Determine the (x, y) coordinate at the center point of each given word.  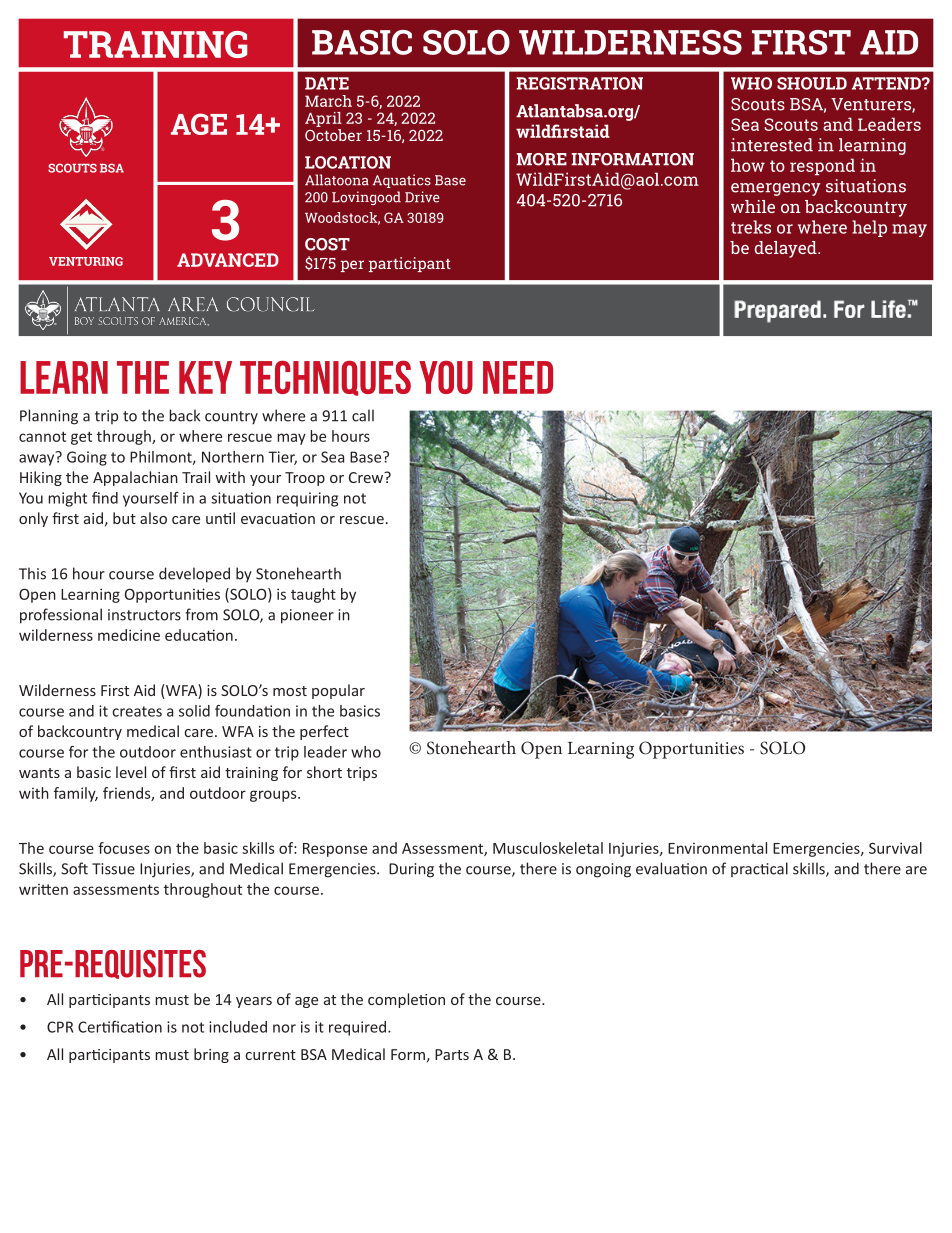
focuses (124, 848)
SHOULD (812, 83)
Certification (120, 1027)
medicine (129, 635)
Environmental (717, 848)
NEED (518, 377)
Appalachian (135, 478)
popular (338, 691)
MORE (541, 159)
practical (759, 869)
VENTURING (86, 261)
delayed (787, 249)
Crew (367, 477)
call (363, 415)
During (411, 870)
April (323, 119)
